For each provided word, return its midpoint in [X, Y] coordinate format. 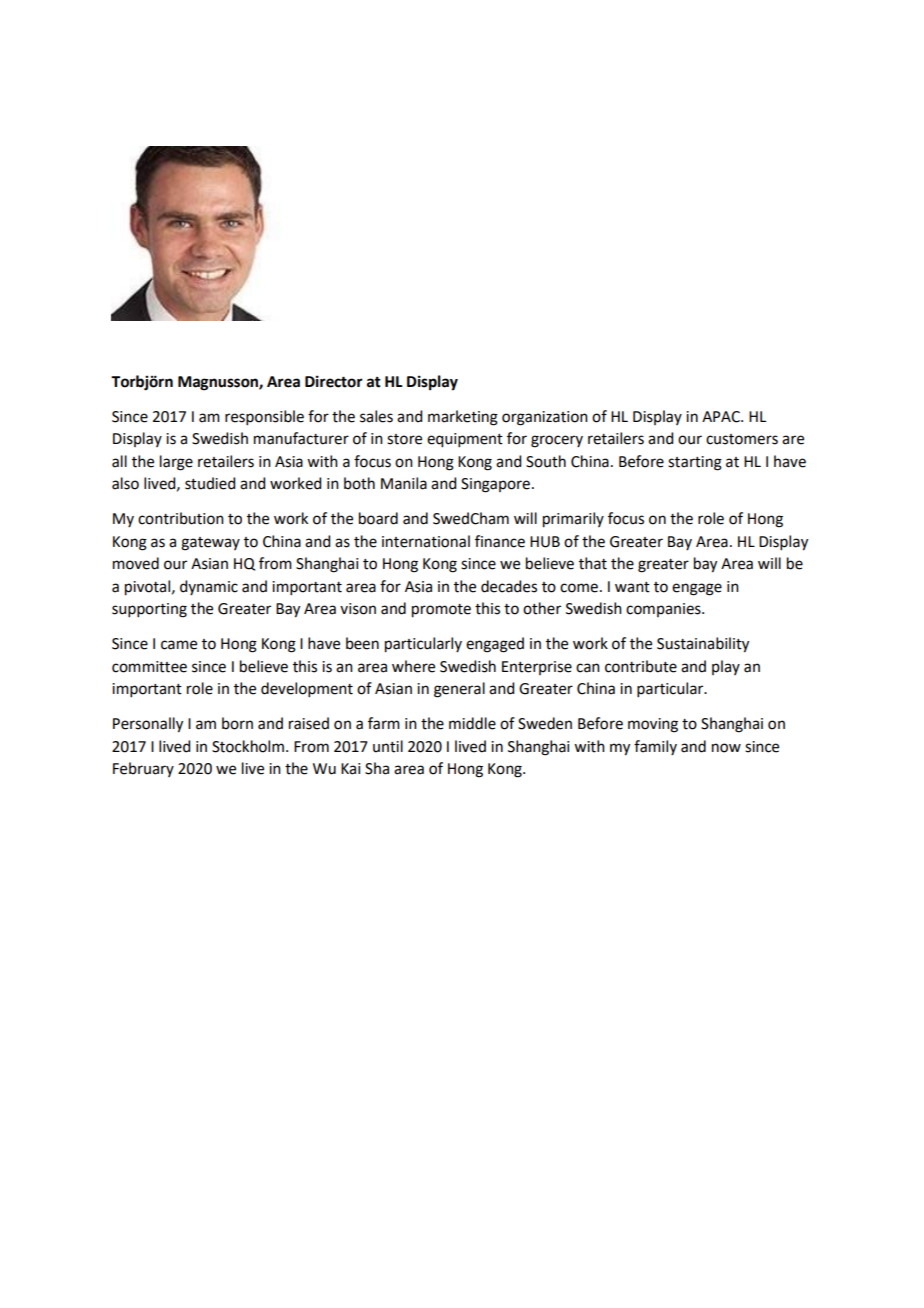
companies [664, 610]
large [176, 463]
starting [695, 463]
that [593, 563]
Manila [404, 483]
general [459, 690]
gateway [210, 544]
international [426, 541]
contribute [641, 666]
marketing [463, 418]
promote [441, 611]
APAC [722, 417]
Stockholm [248, 746]
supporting [149, 610]
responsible [264, 417]
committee [149, 667]
